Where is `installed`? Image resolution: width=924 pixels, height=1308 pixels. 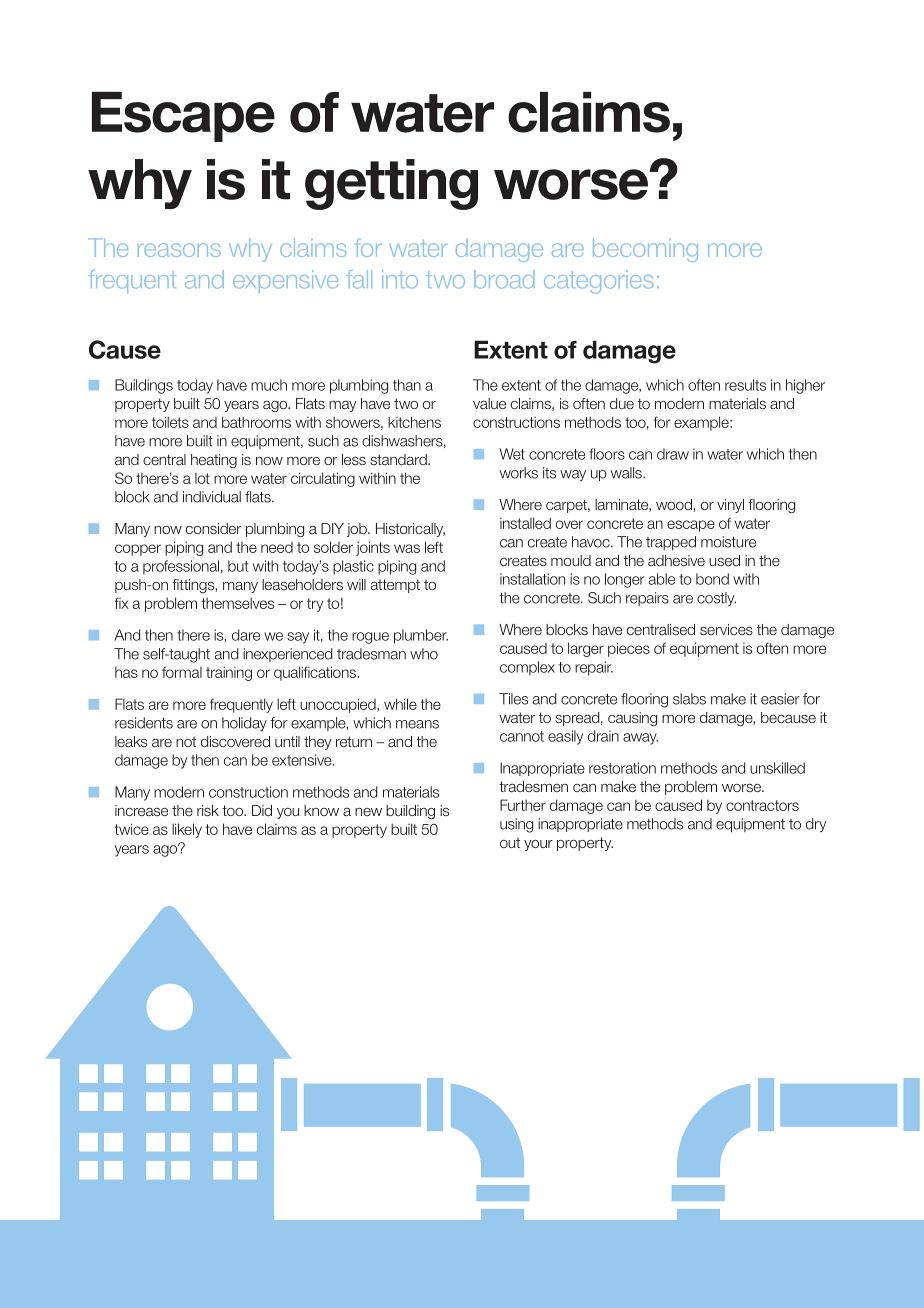
installed is located at coordinates (525, 523).
